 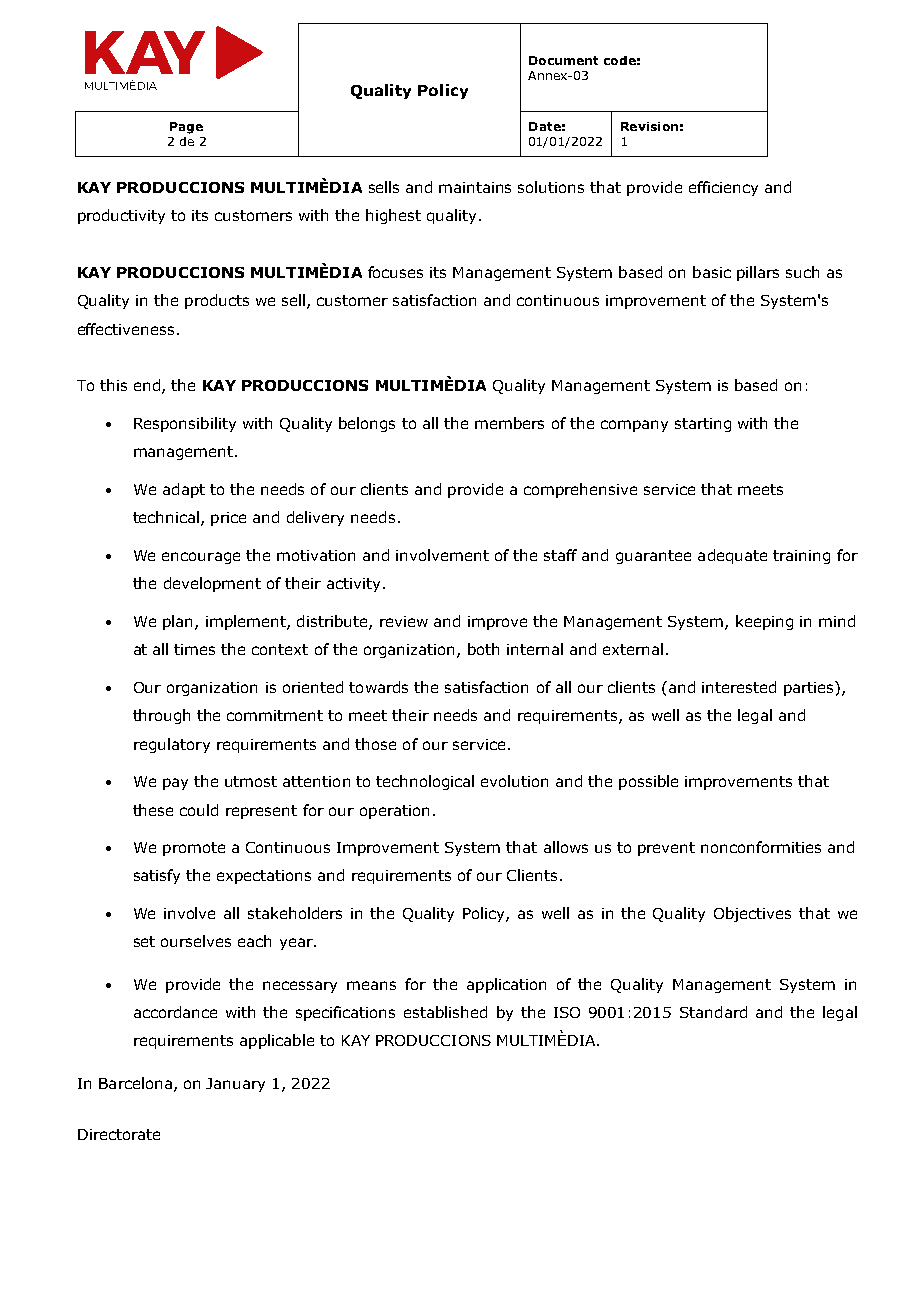 What do you see at coordinates (212, 584) in the image?
I see `development` at bounding box center [212, 584].
